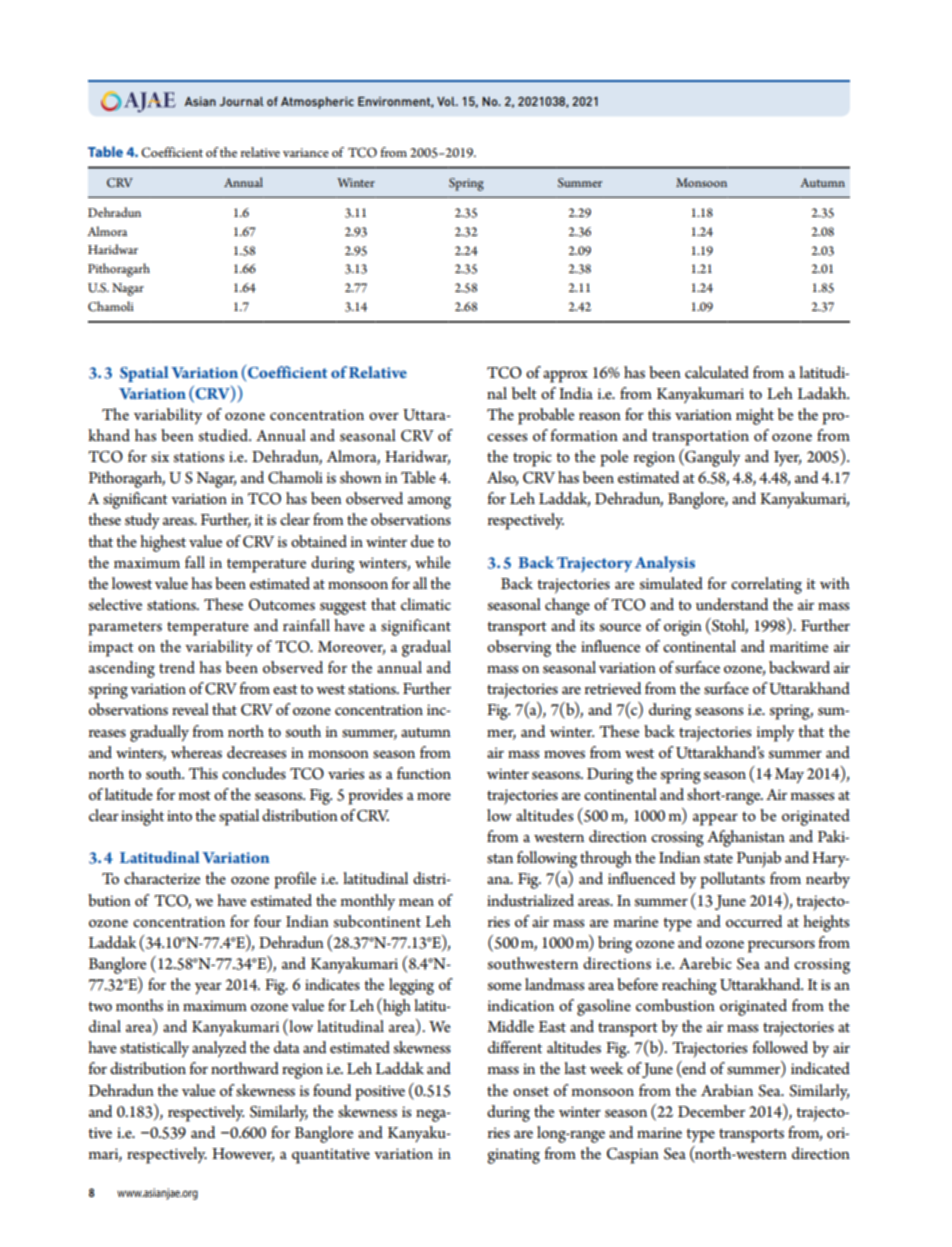 This screenshot has width=952, height=1247. I want to click on Ladakh, so click(823, 393).
